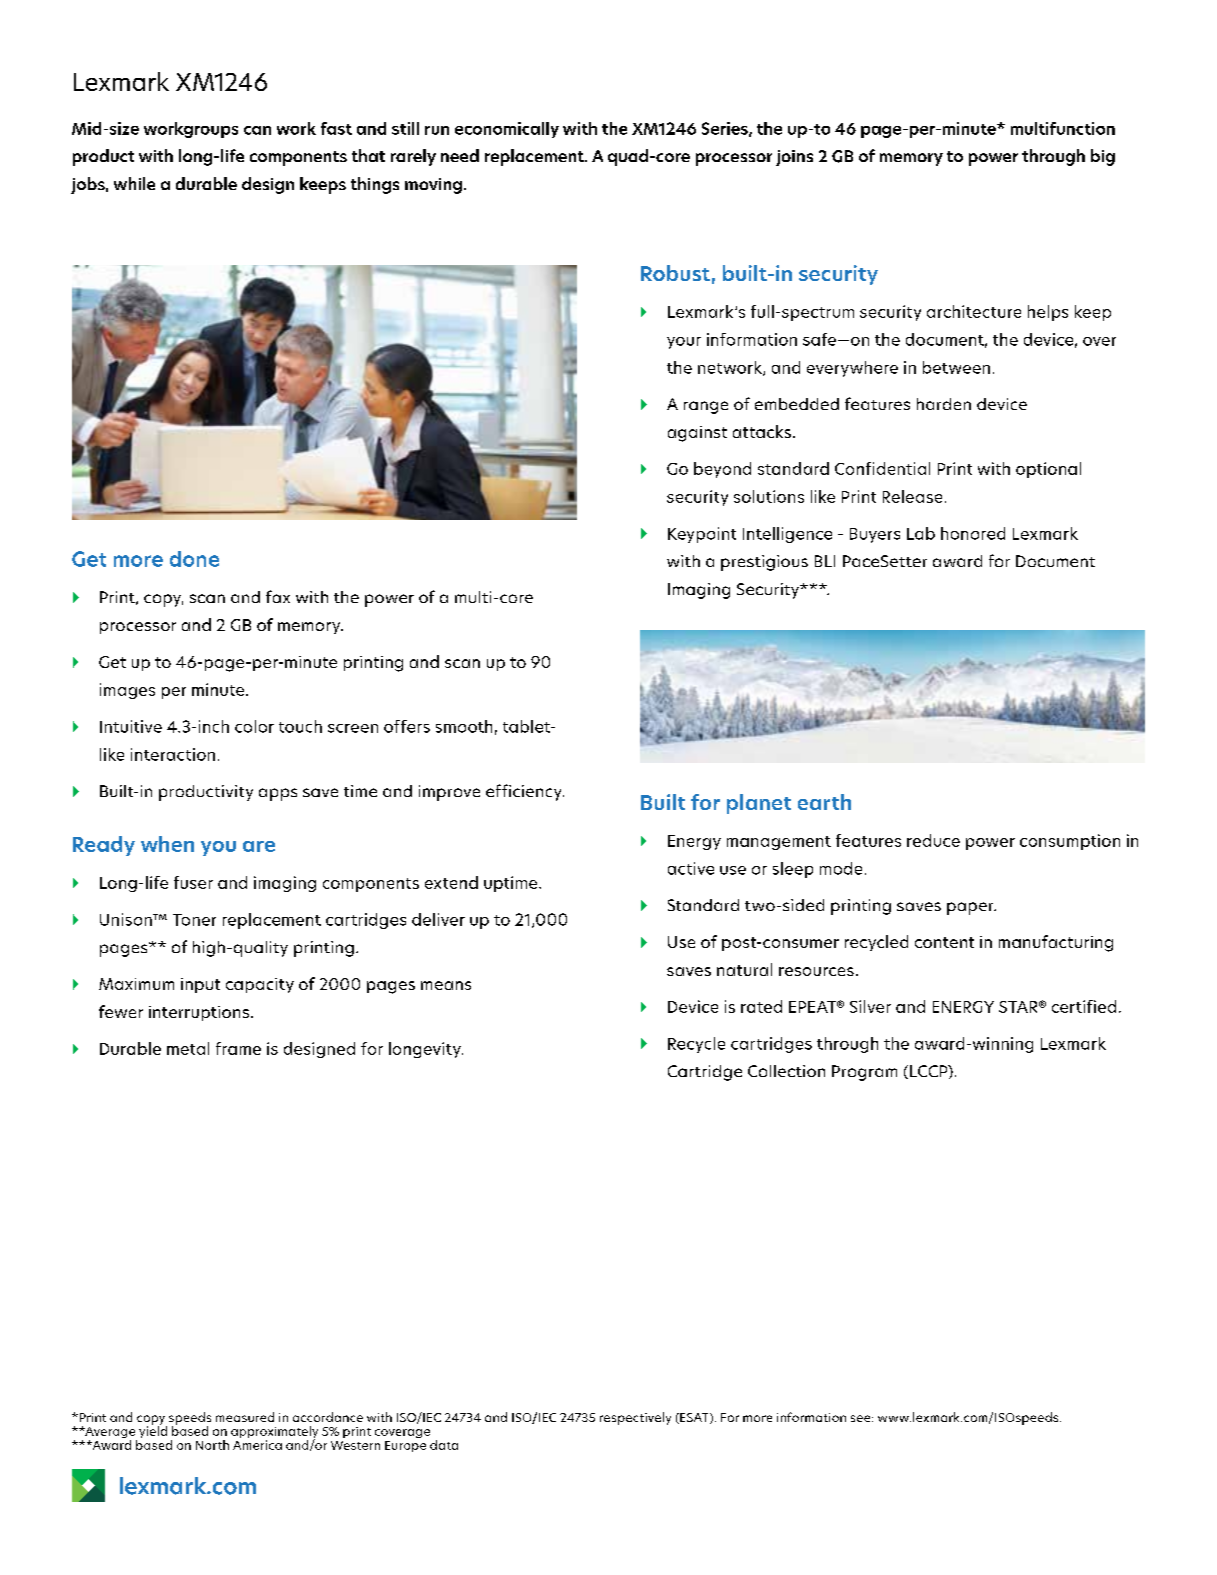 The image size is (1217, 1575). What do you see at coordinates (245, 1417) in the screenshot?
I see `measured` at bounding box center [245, 1417].
